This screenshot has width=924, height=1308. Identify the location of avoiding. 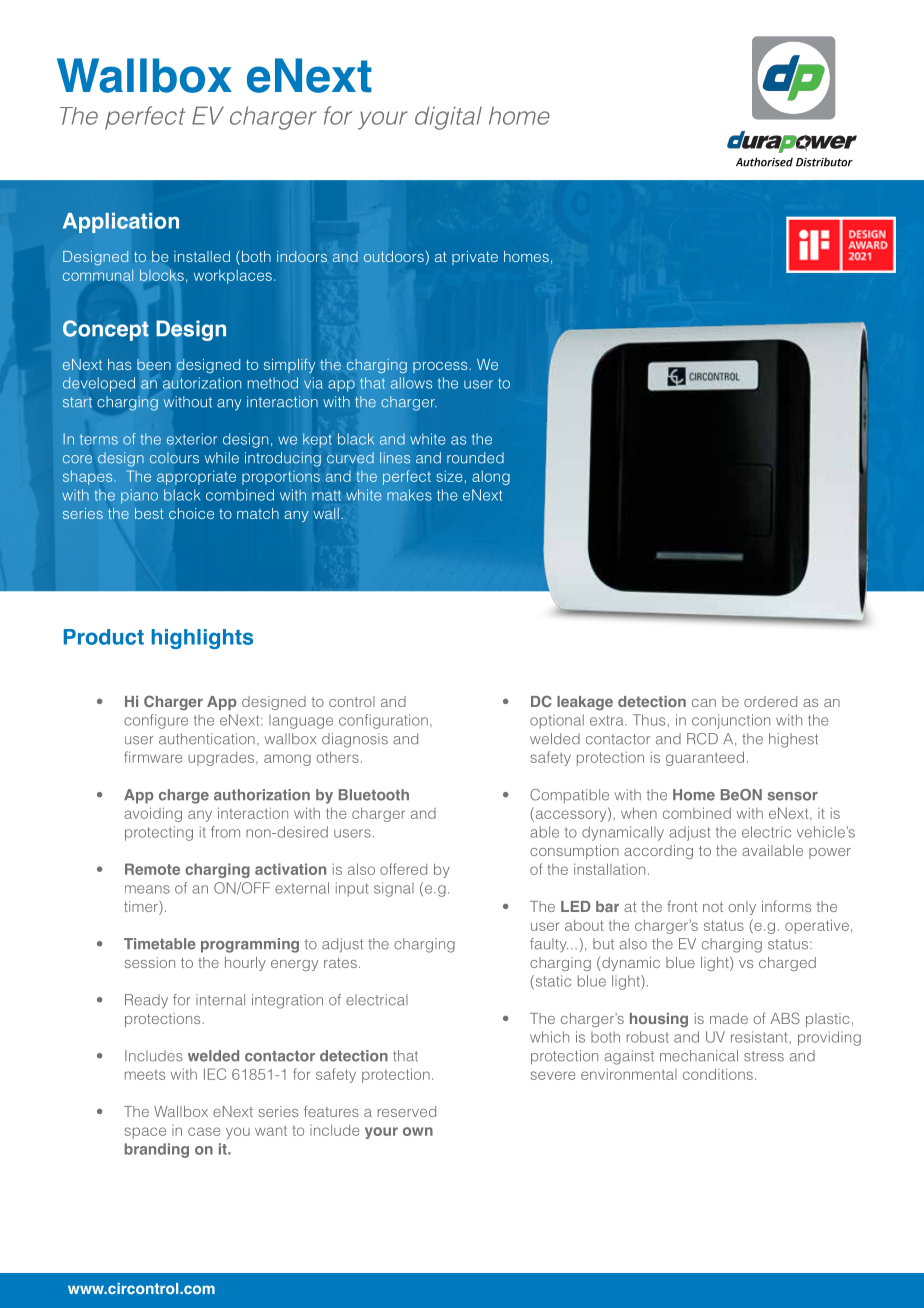
(153, 814).
